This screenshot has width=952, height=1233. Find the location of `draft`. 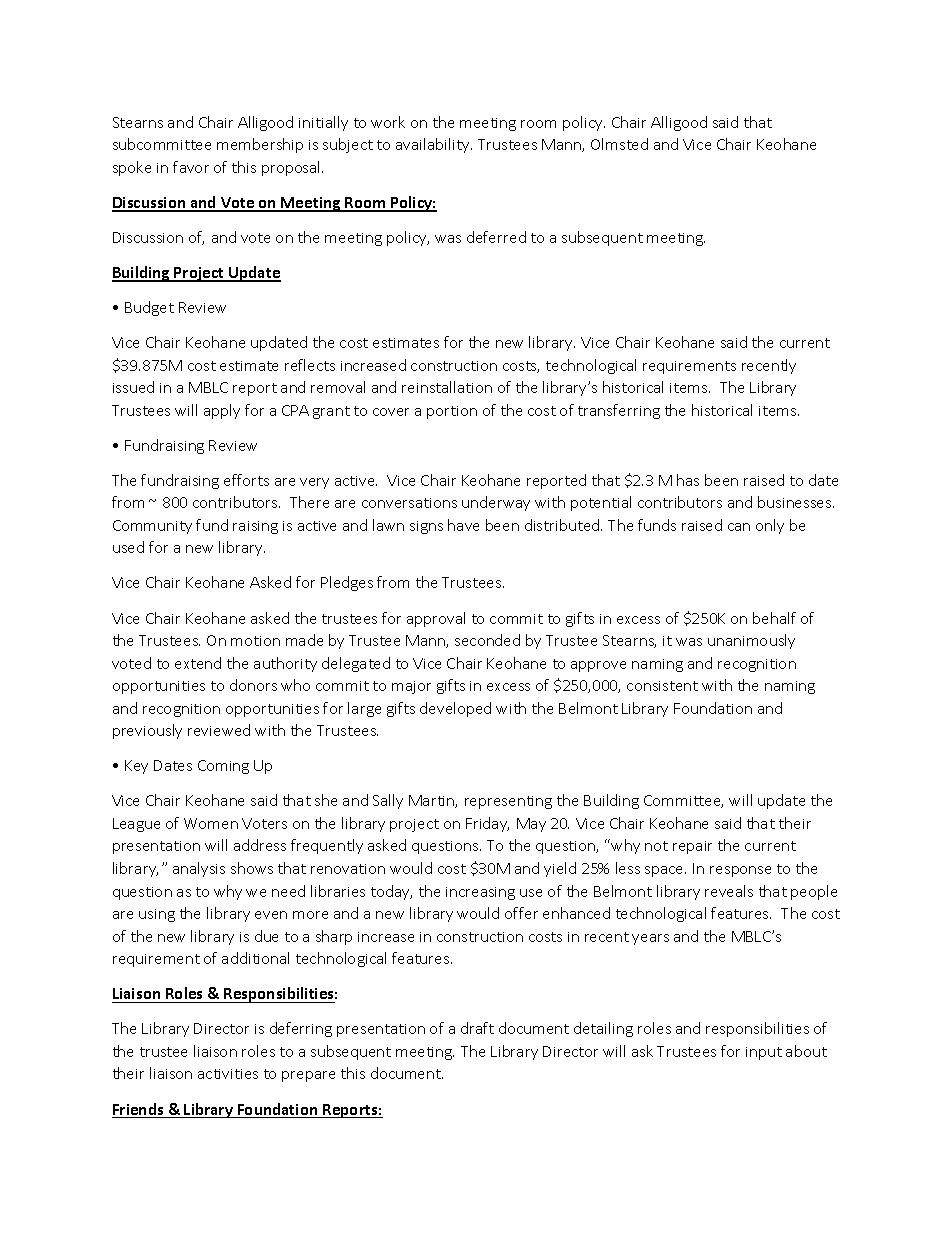

draft is located at coordinates (477, 1028).
